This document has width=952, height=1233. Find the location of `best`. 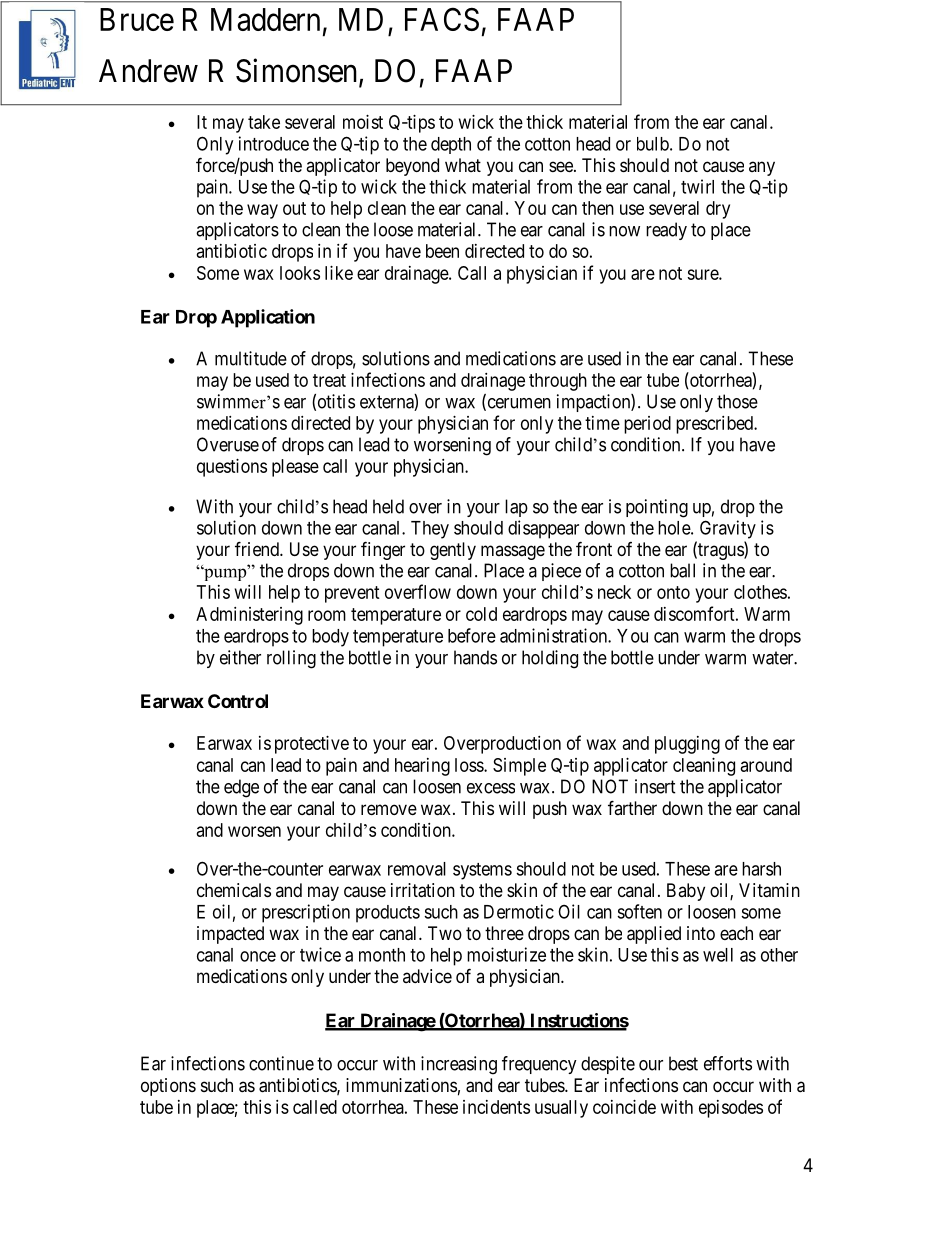

best is located at coordinates (683, 1063).
